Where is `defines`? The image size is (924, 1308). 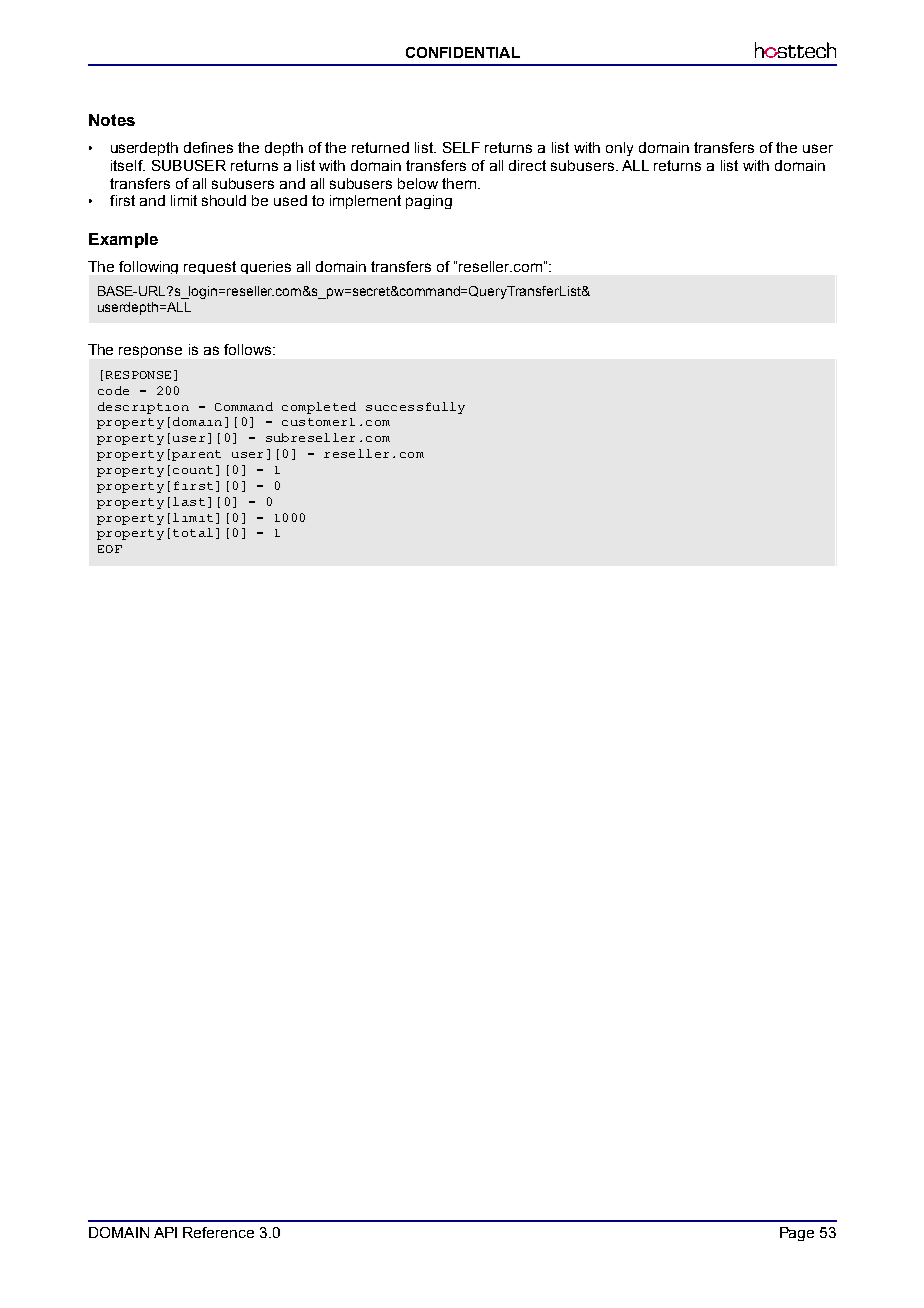
defines is located at coordinates (208, 147).
